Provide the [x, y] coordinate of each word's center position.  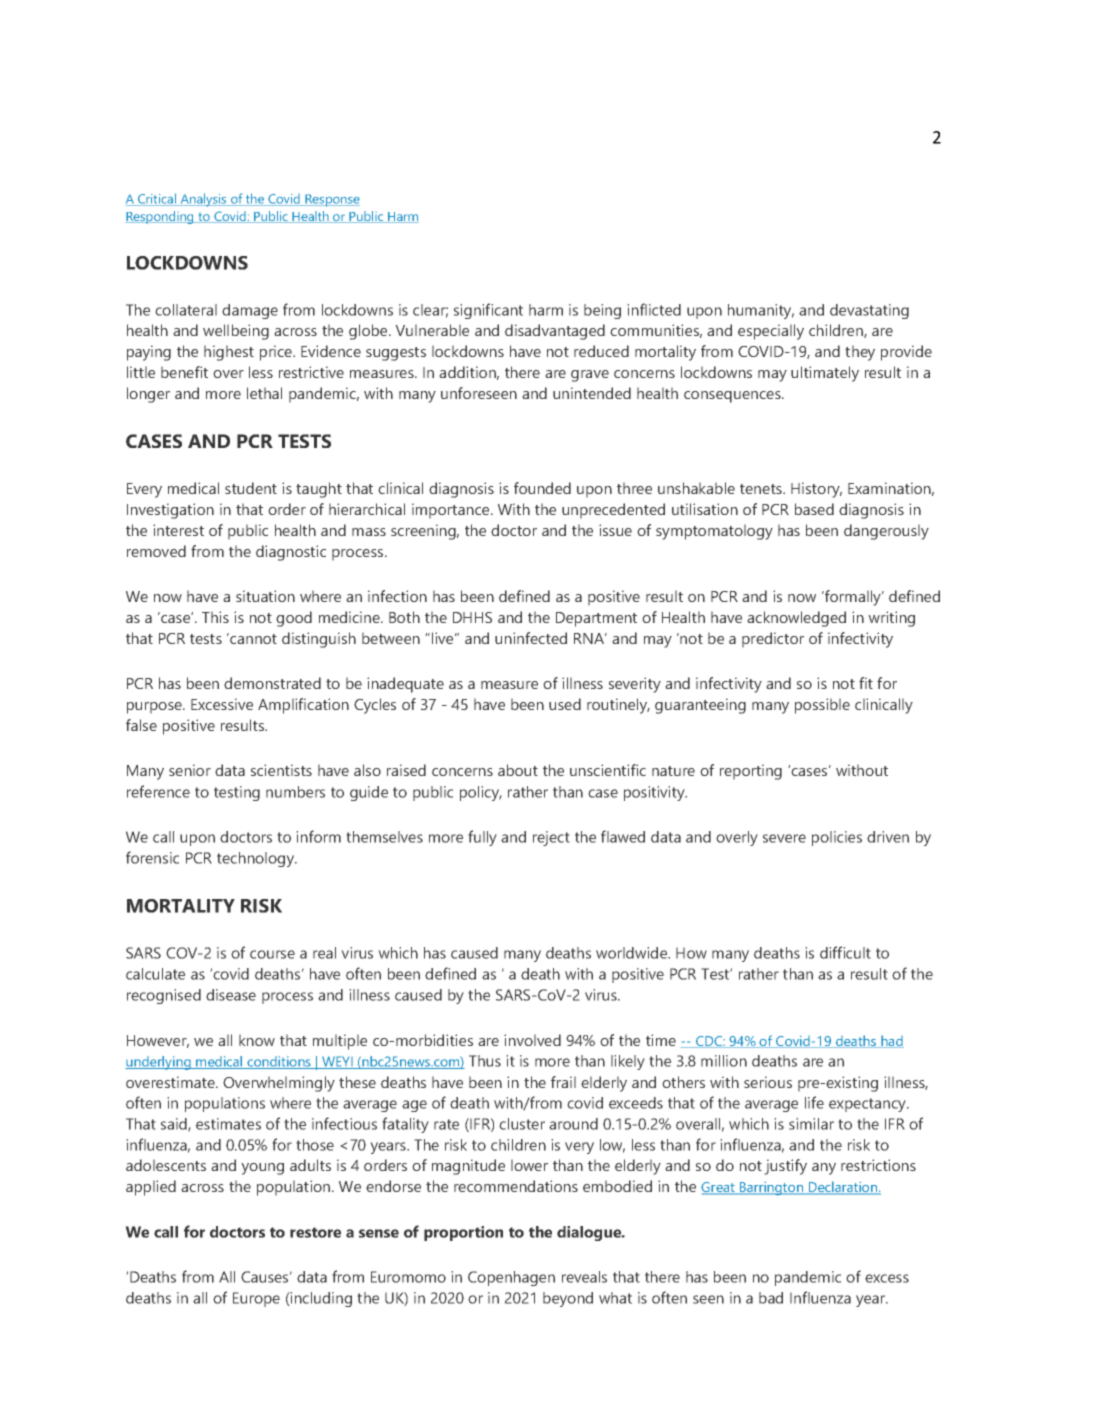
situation [265, 596]
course [272, 954]
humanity [761, 311]
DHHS [472, 617]
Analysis [203, 200]
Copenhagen [511, 1278]
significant [488, 311]
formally [853, 598]
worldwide [633, 953]
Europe [256, 1299]
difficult [845, 952]
